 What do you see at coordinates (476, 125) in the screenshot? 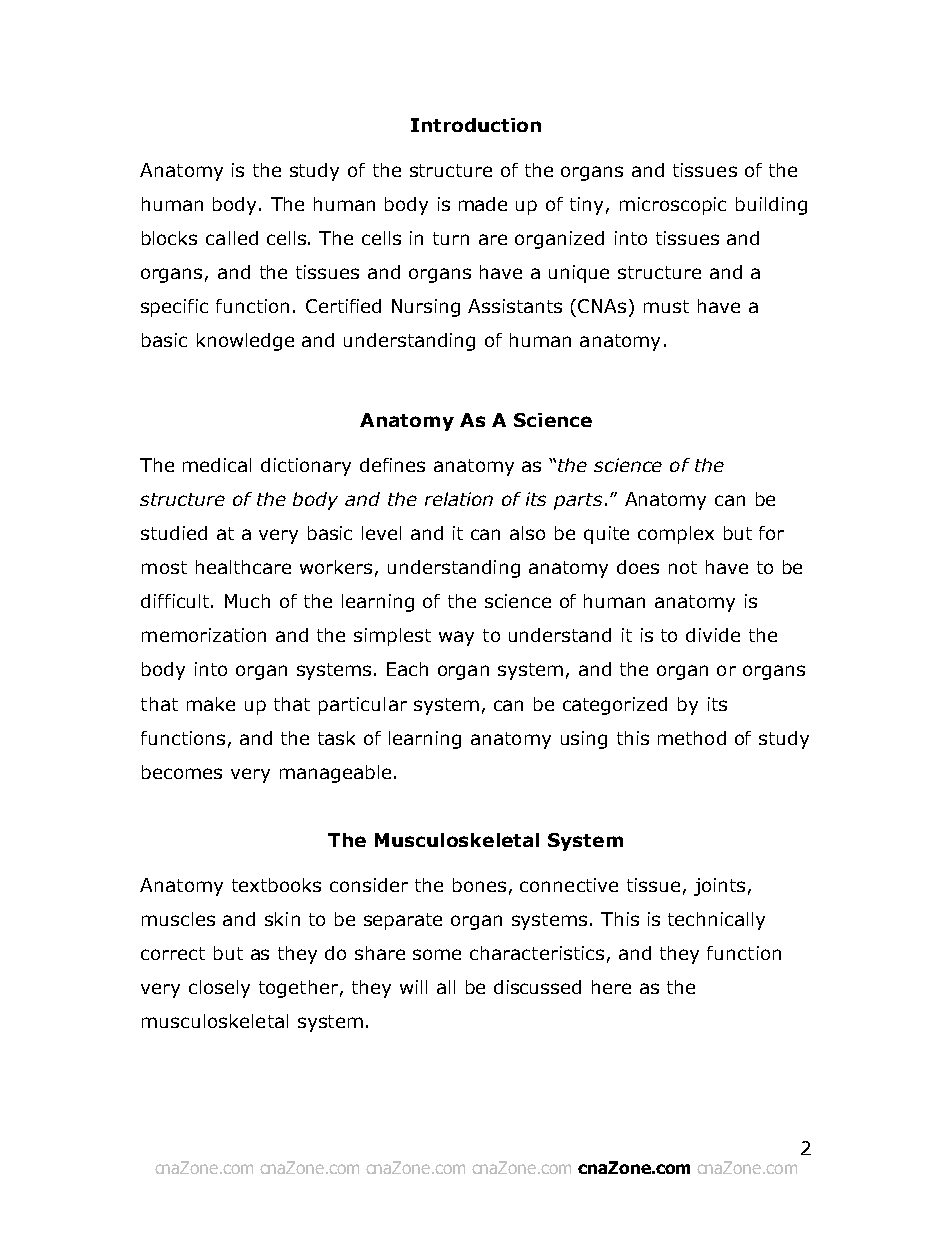
I see `Introduction` at bounding box center [476, 125].
